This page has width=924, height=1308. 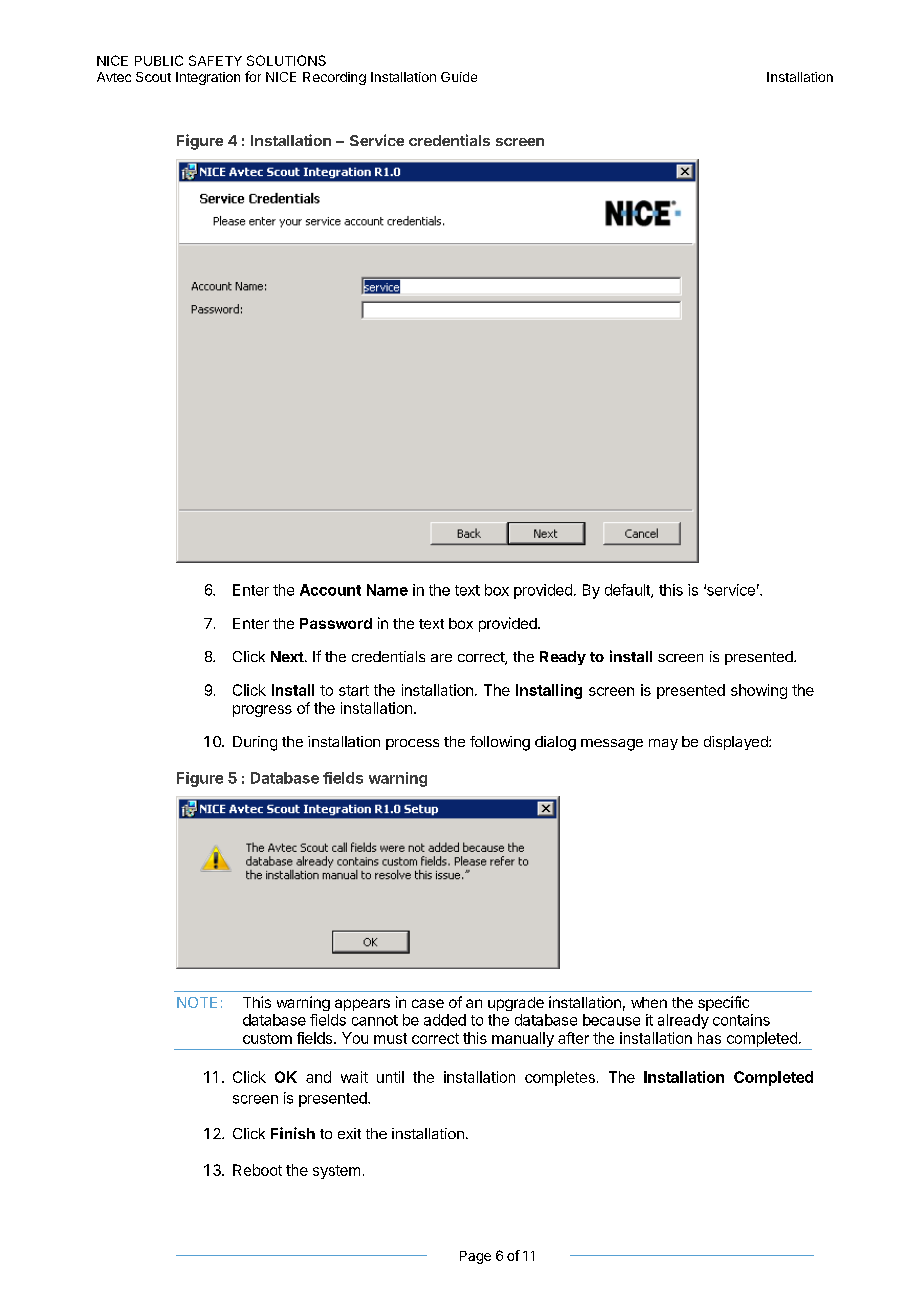 What do you see at coordinates (441, 658) in the page?
I see `are` at bounding box center [441, 658].
